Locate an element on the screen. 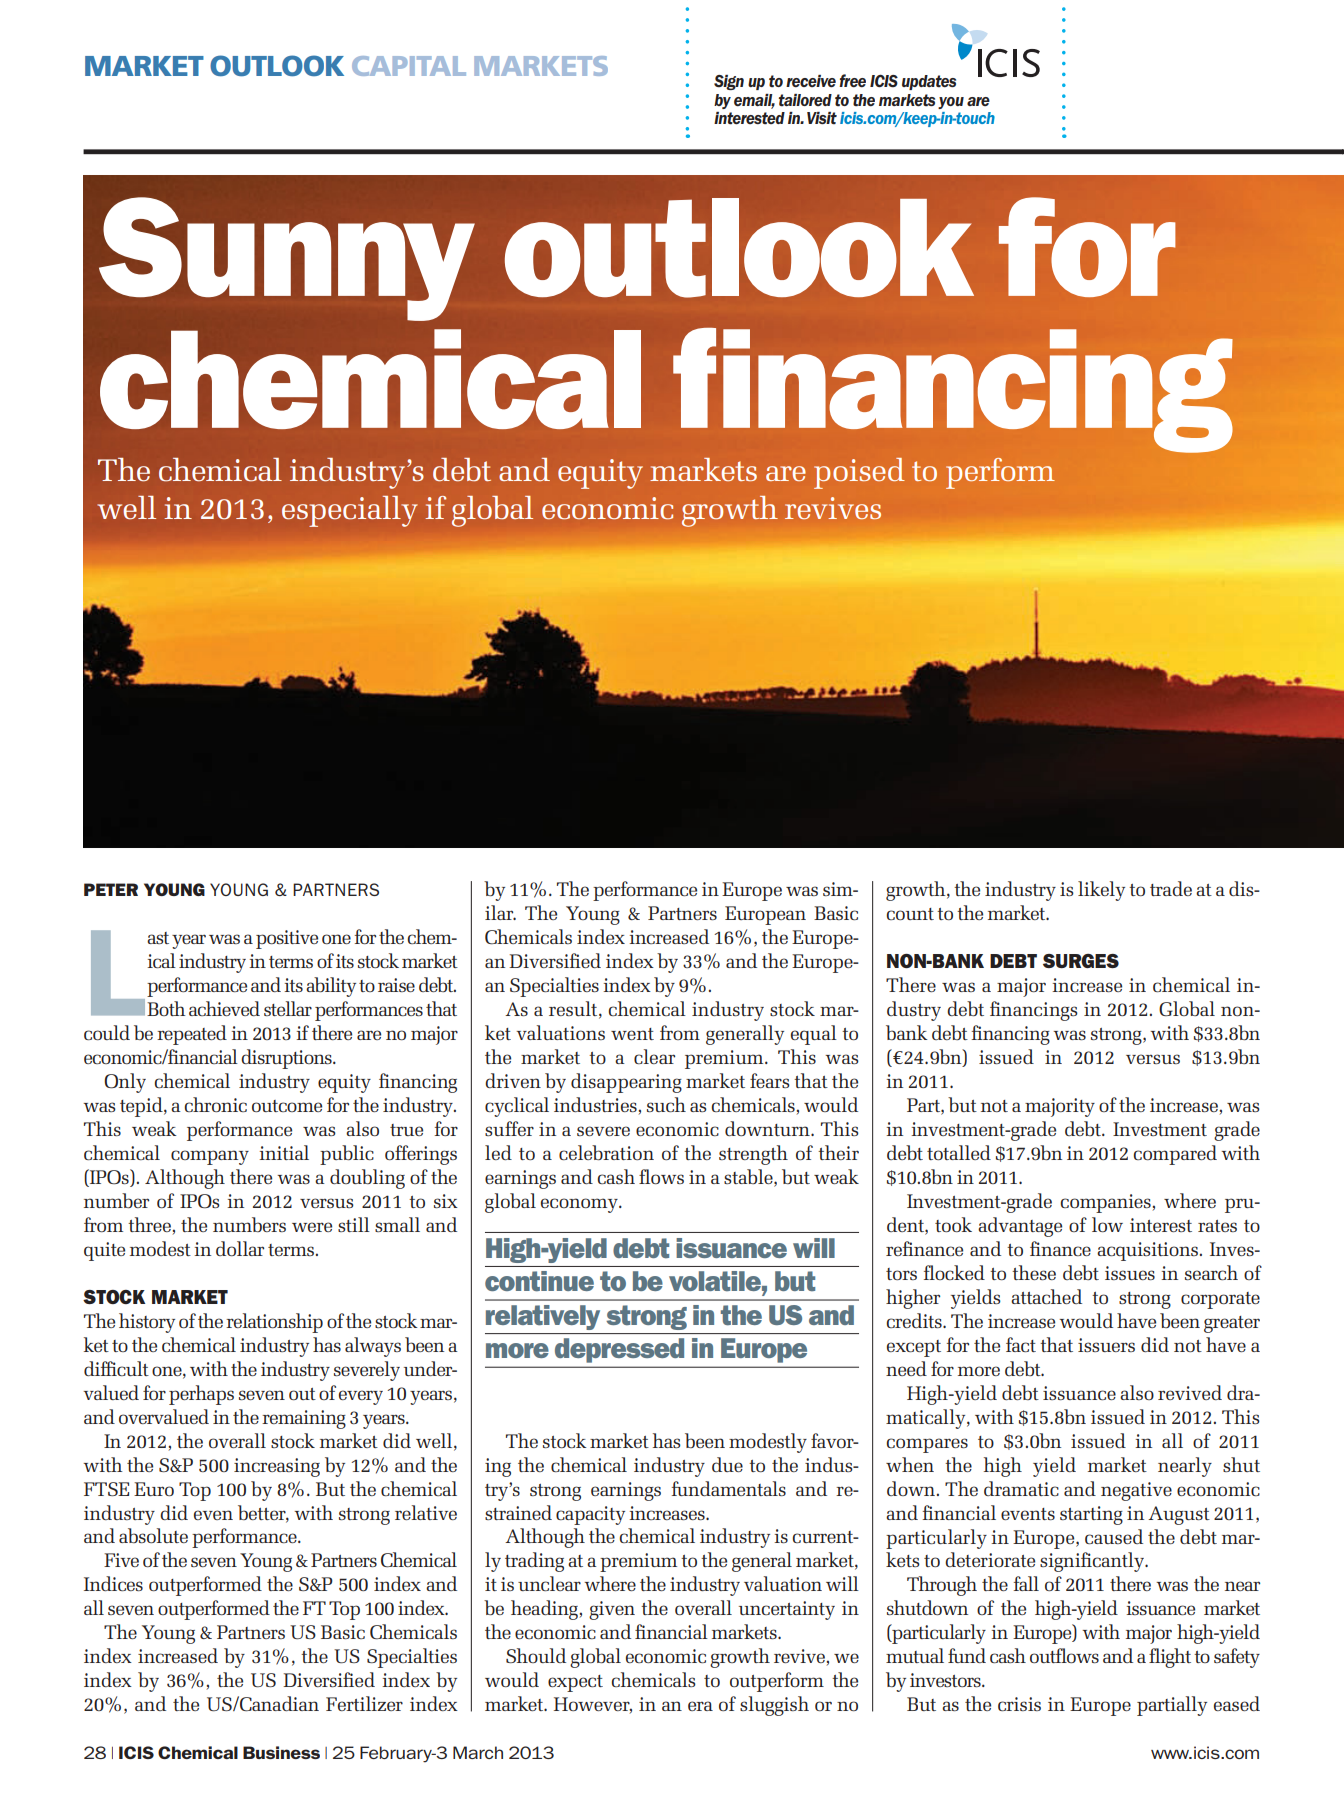  likely is located at coordinates (1101, 891).
